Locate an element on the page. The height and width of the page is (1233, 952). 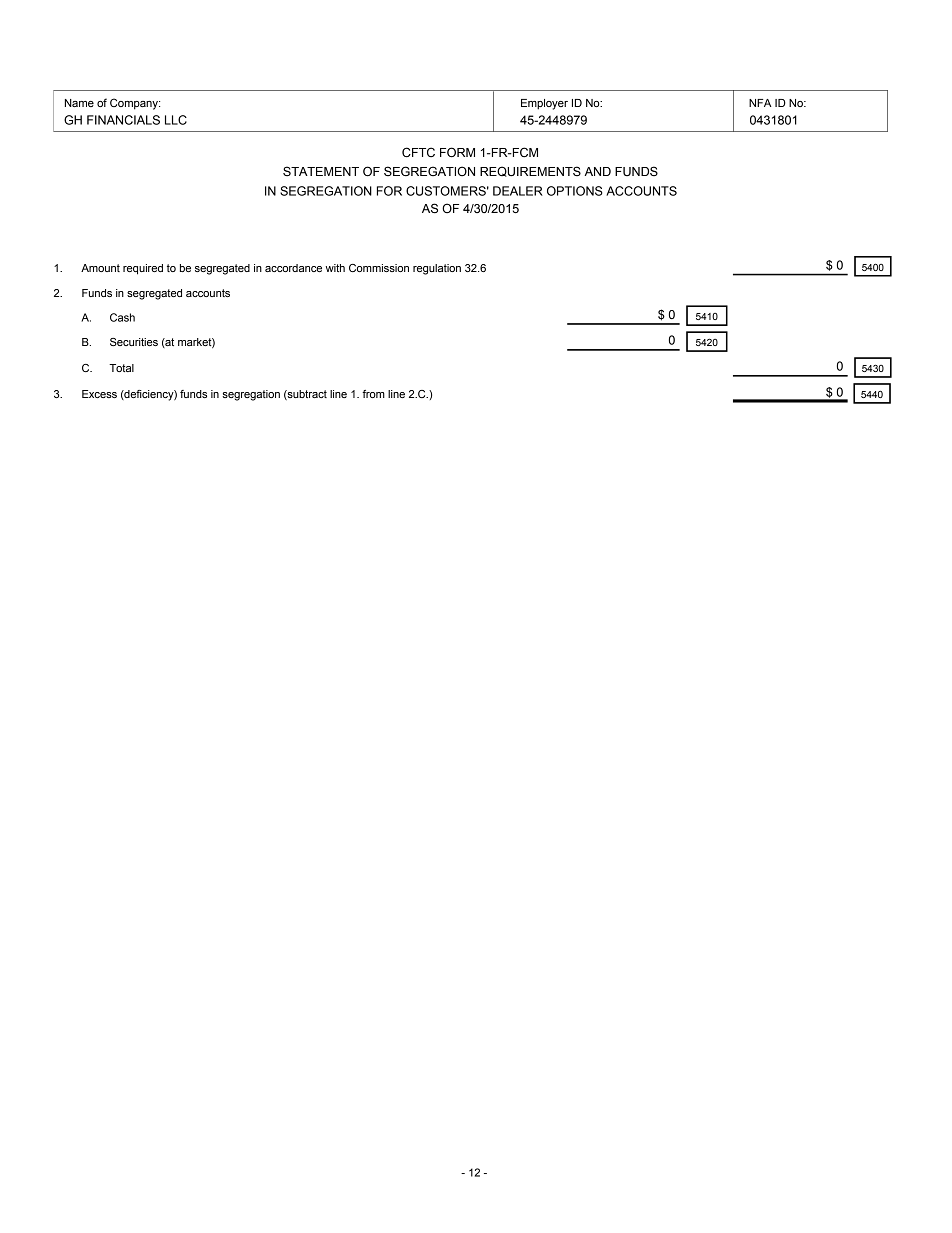
required is located at coordinates (143, 269).
